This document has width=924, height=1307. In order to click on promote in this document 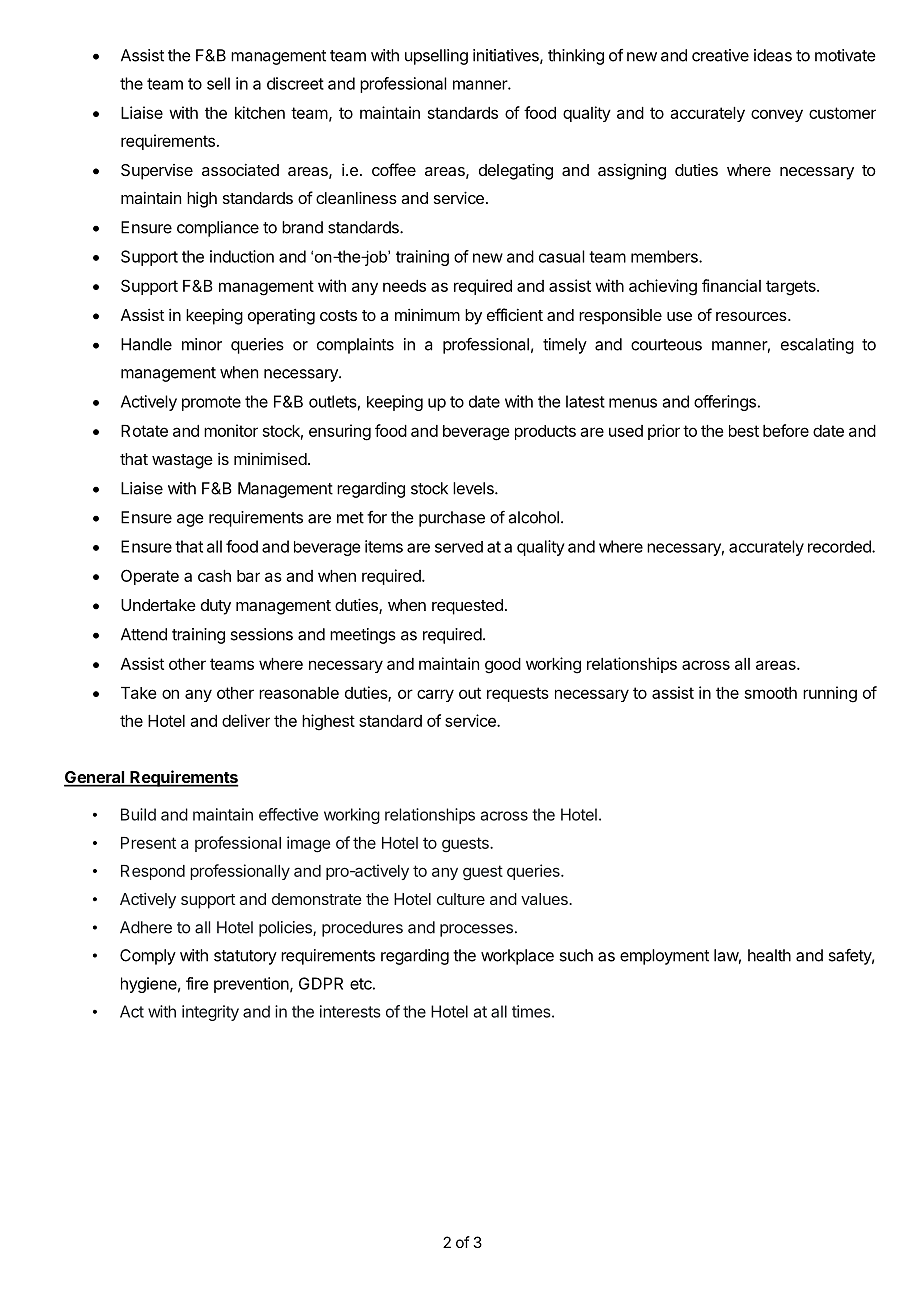, I will do `click(211, 403)`.
